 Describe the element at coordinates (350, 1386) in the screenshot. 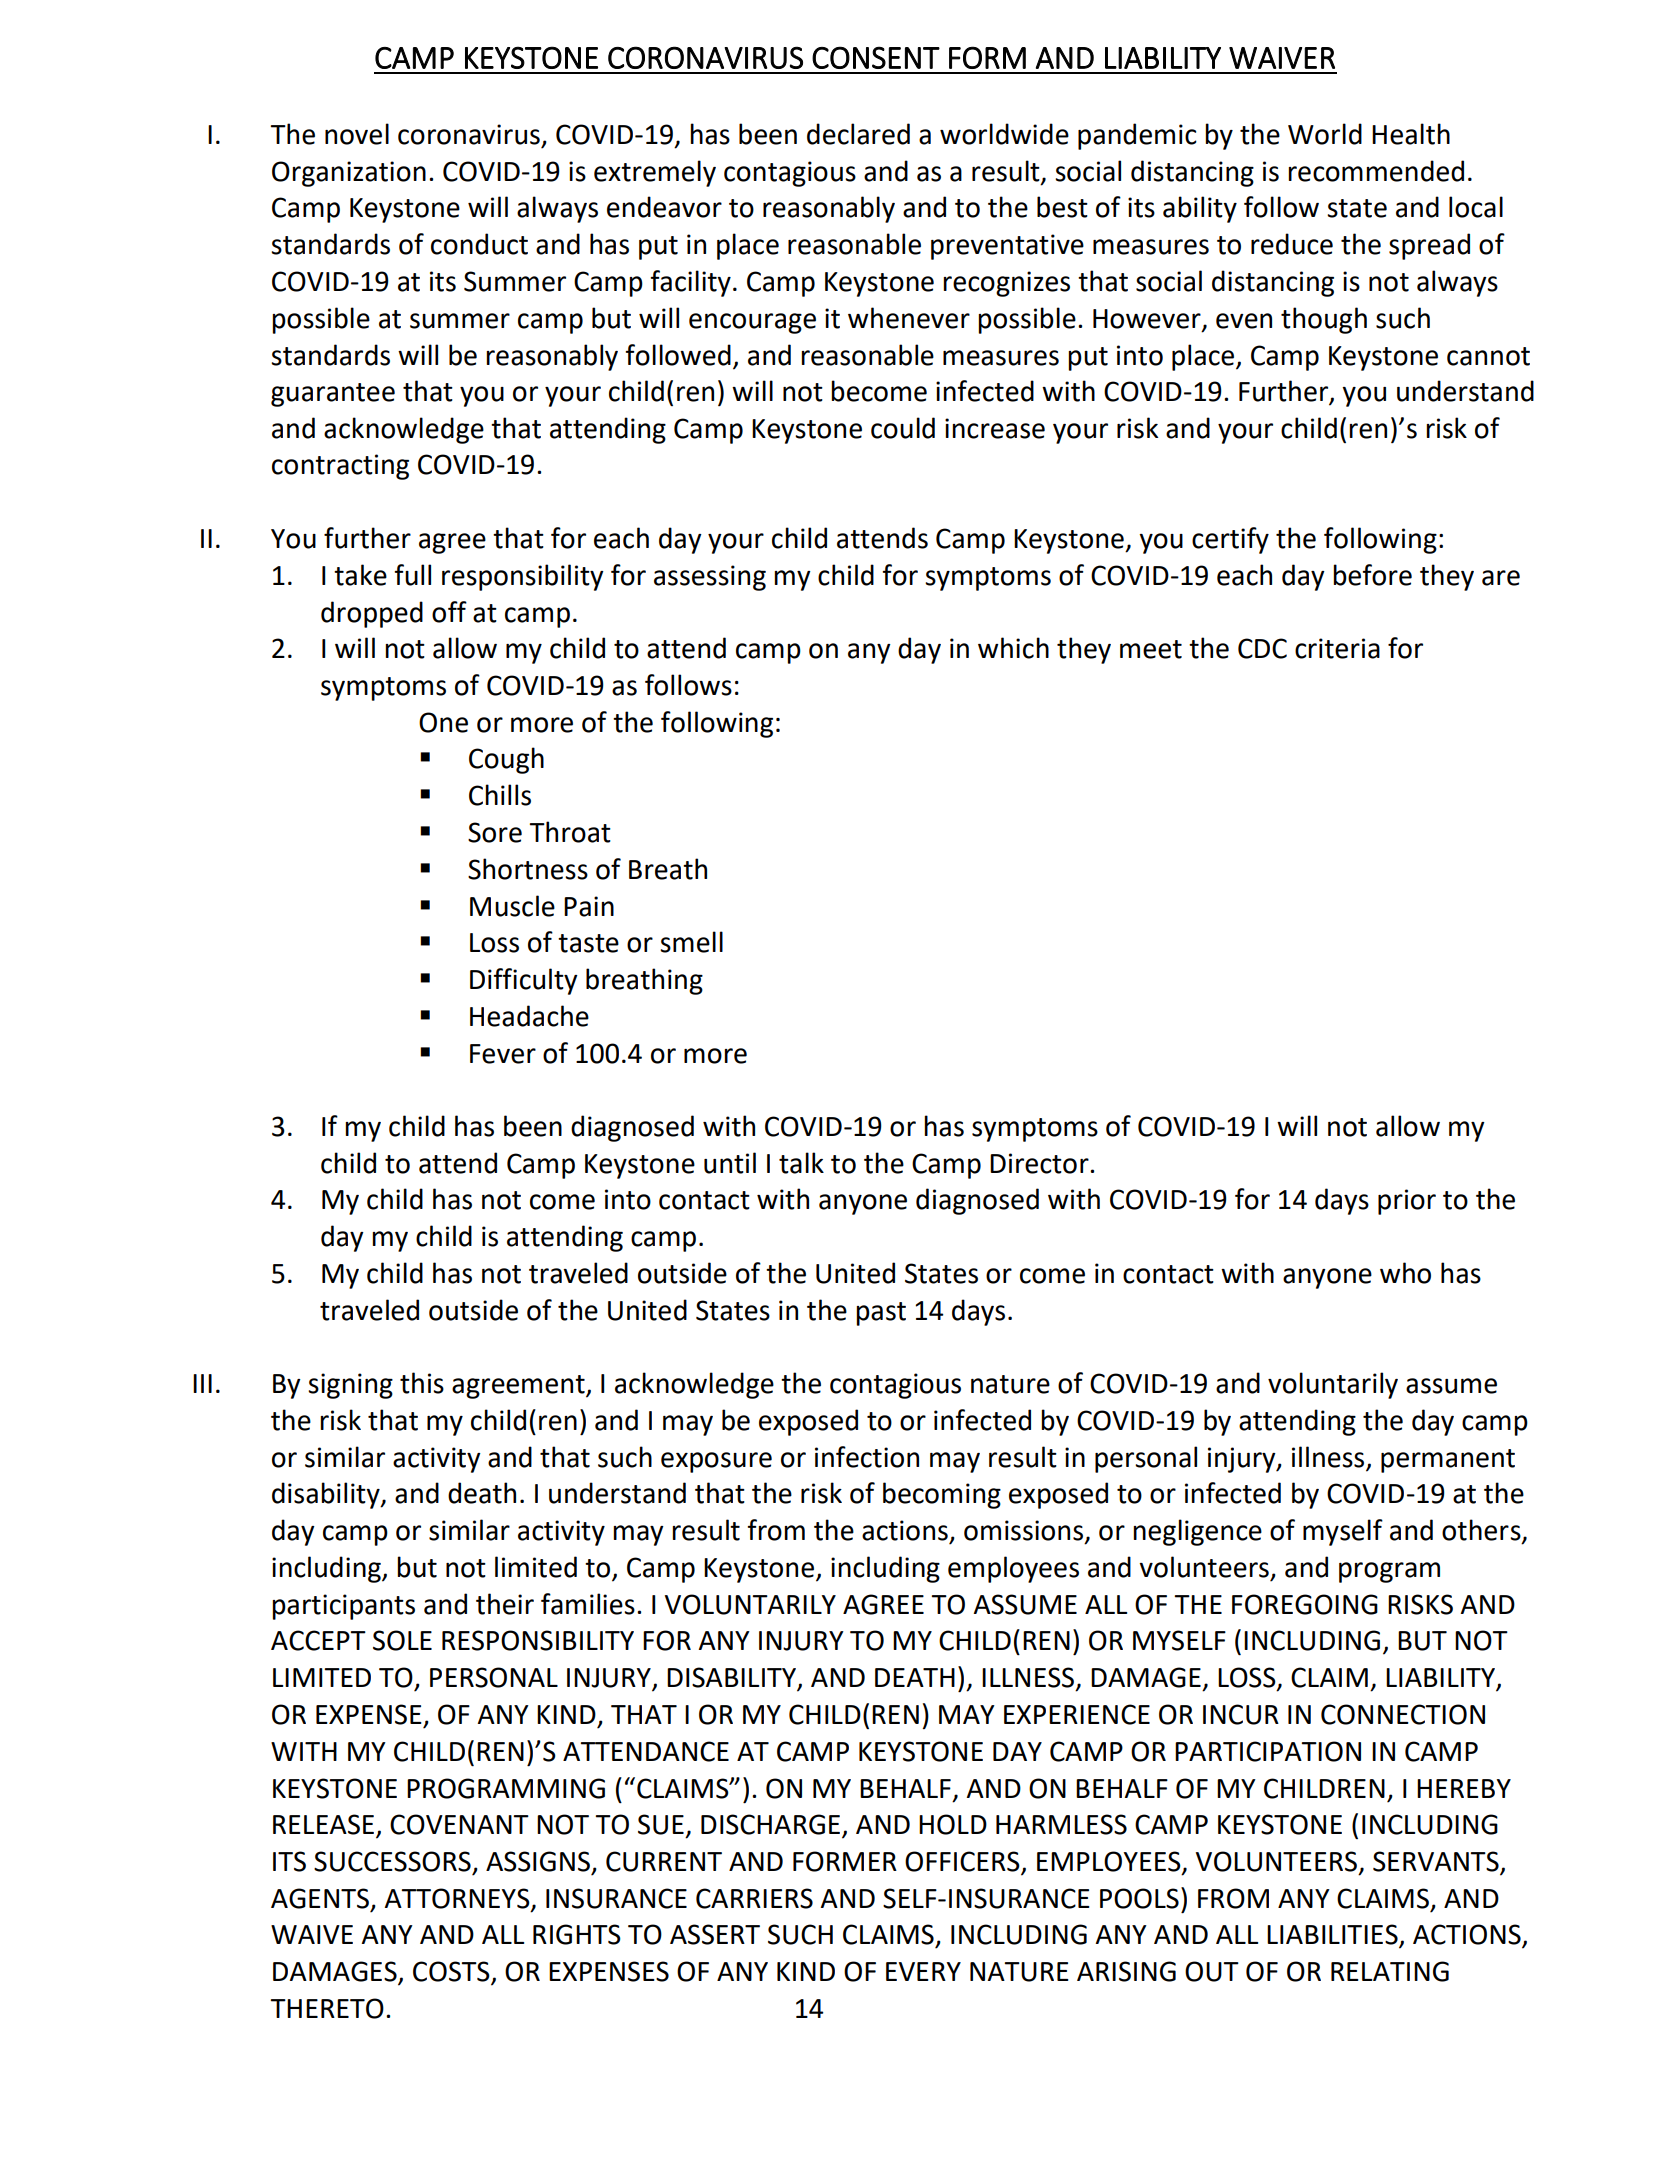

I see `signing` at that location.
